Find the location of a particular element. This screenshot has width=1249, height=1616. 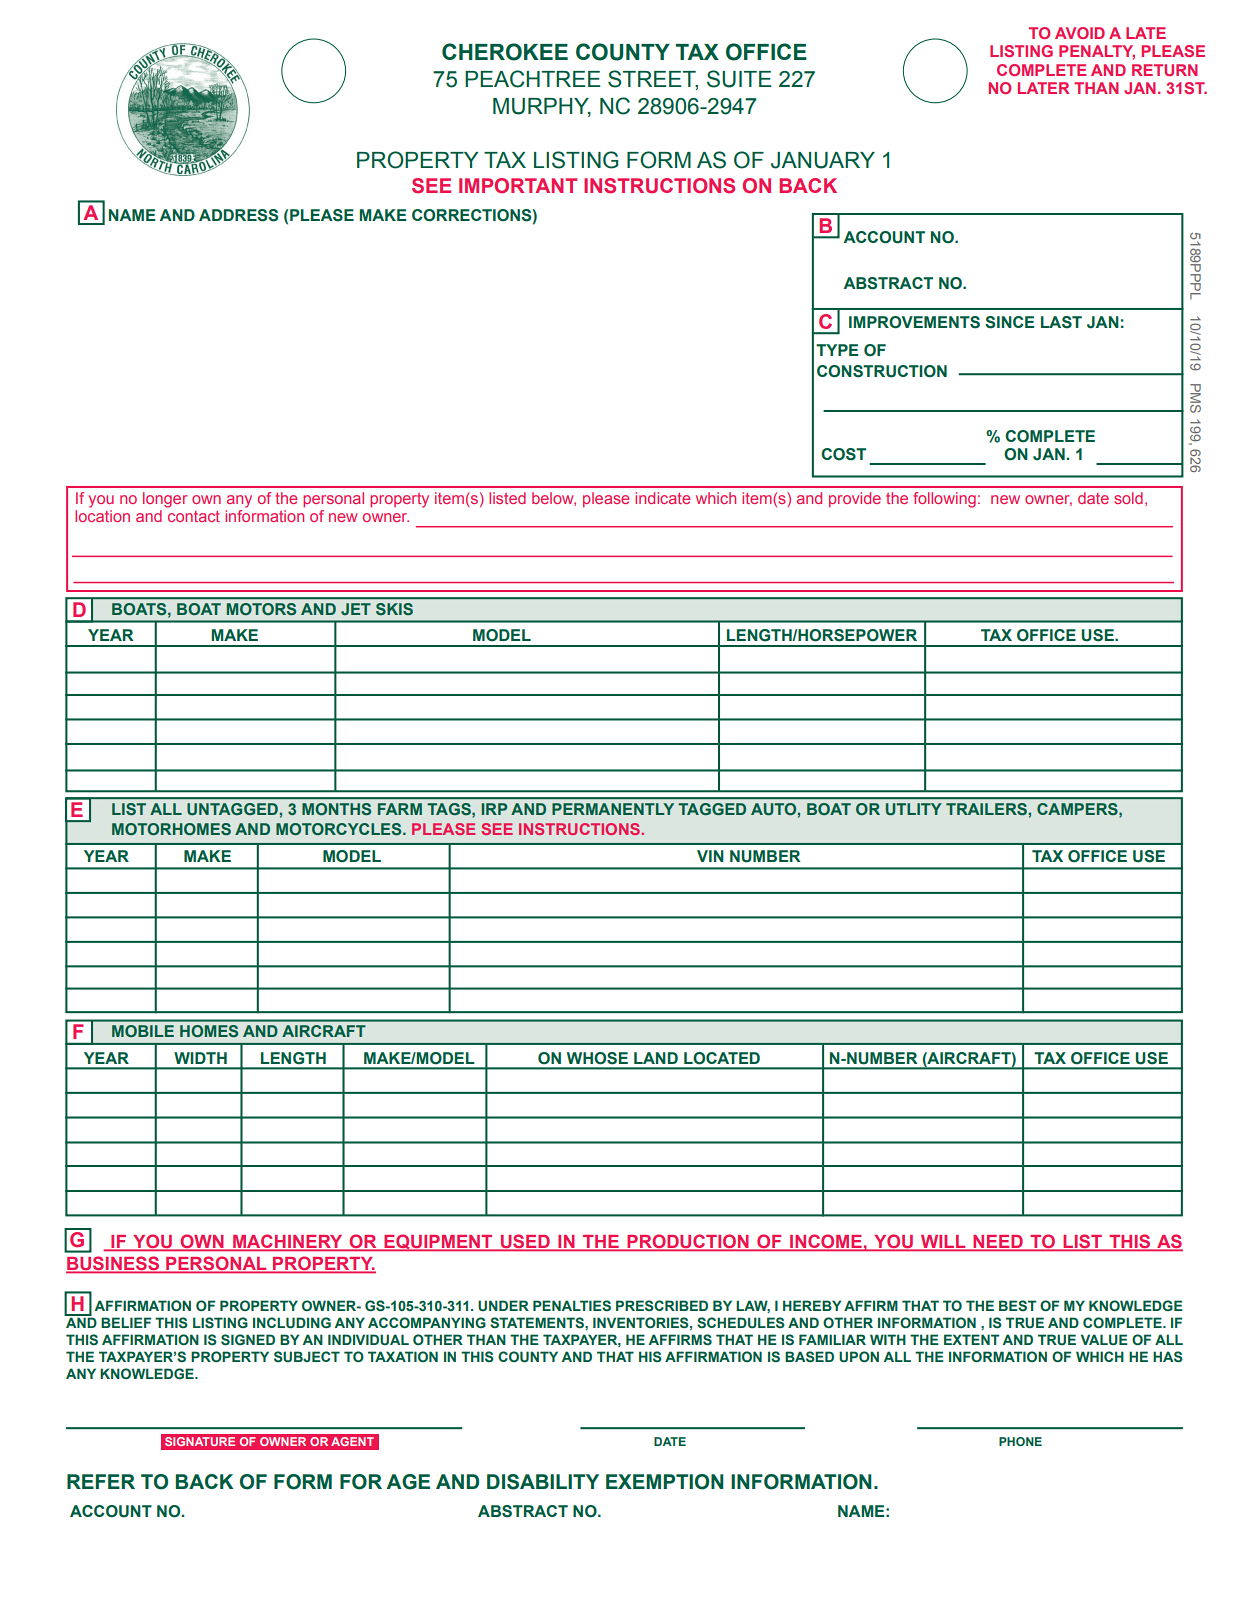

sold is located at coordinates (1128, 498).
